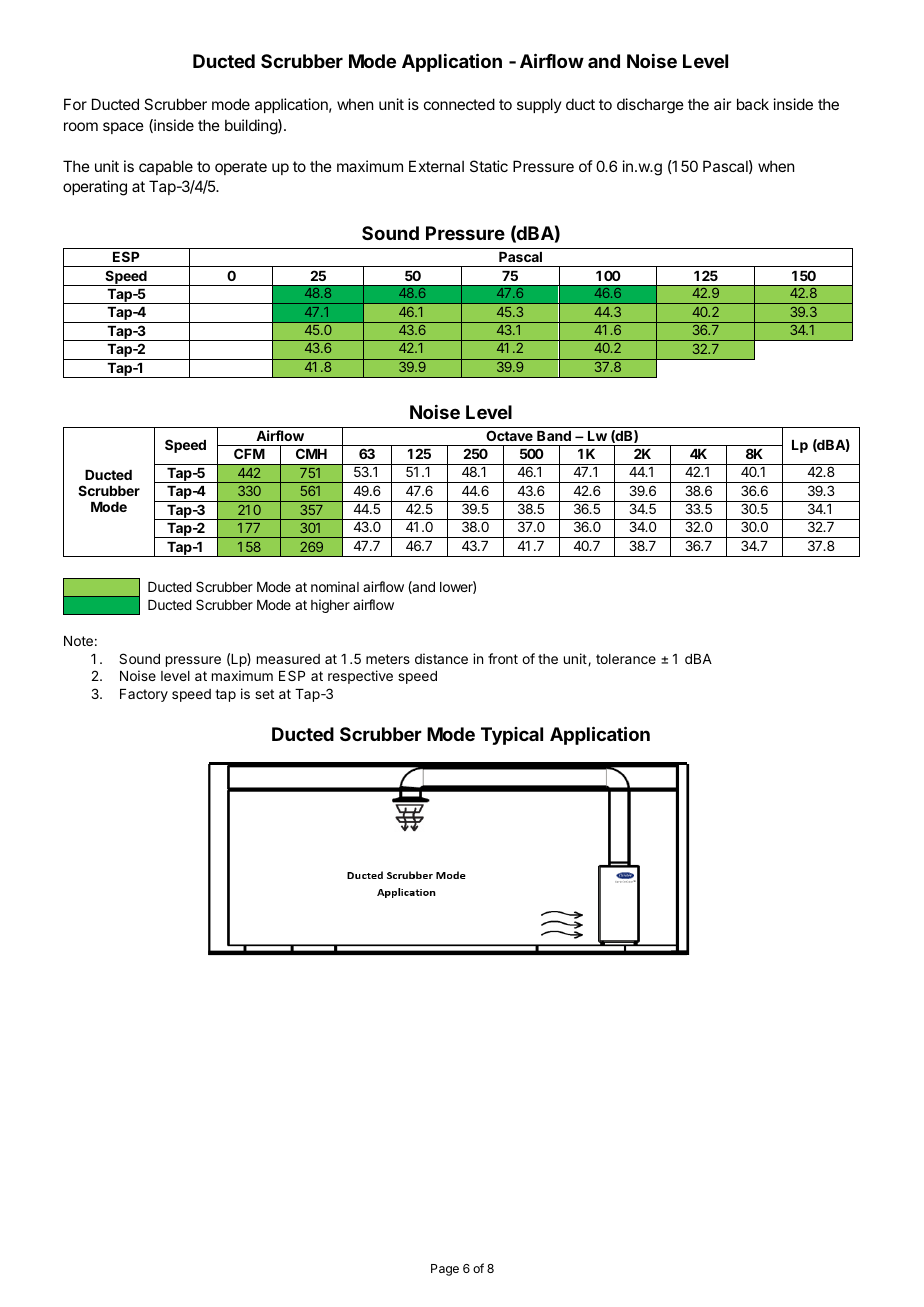  I want to click on back, so click(753, 104).
